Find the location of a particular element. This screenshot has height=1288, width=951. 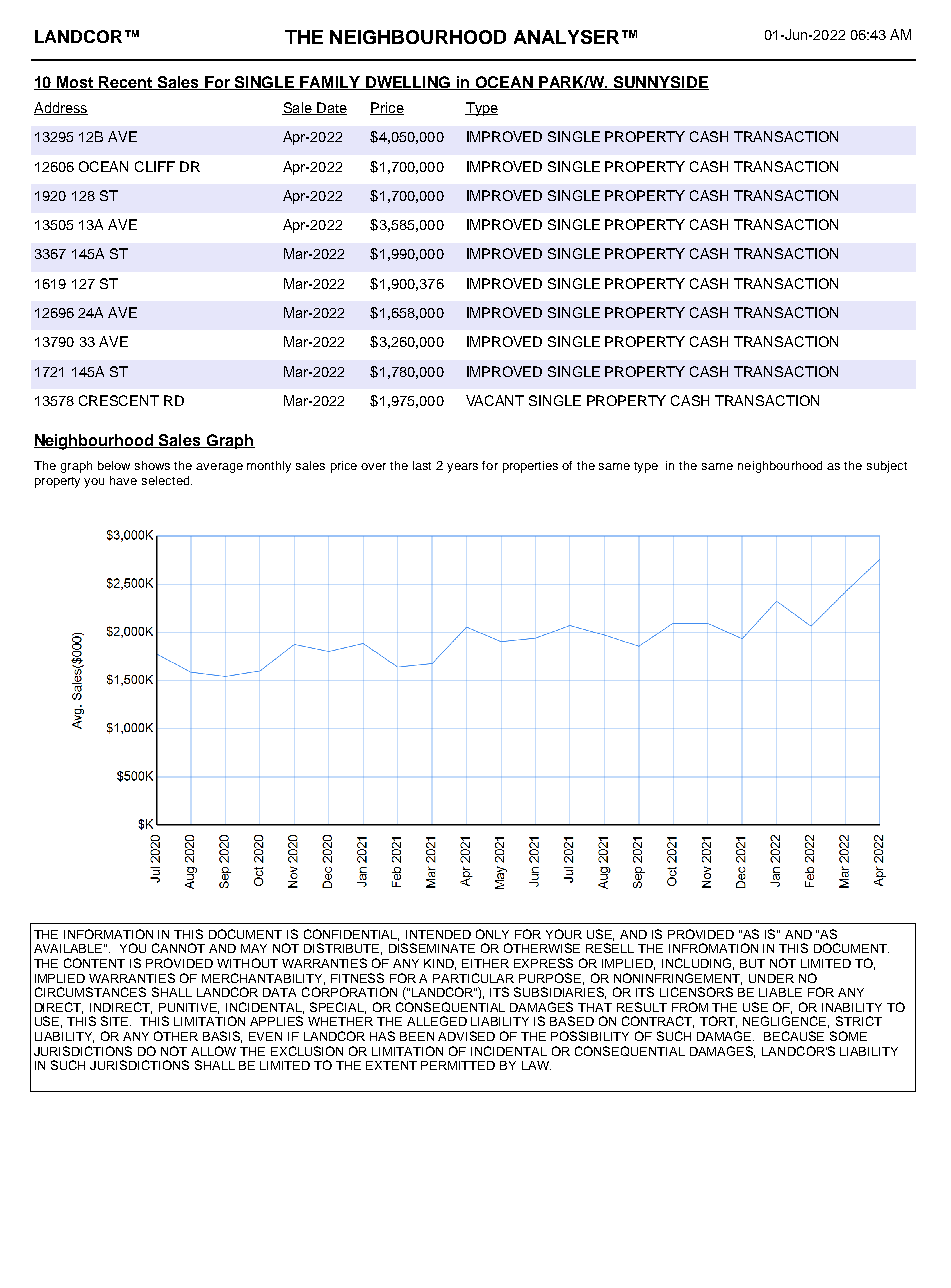

VACANT is located at coordinates (495, 400).
